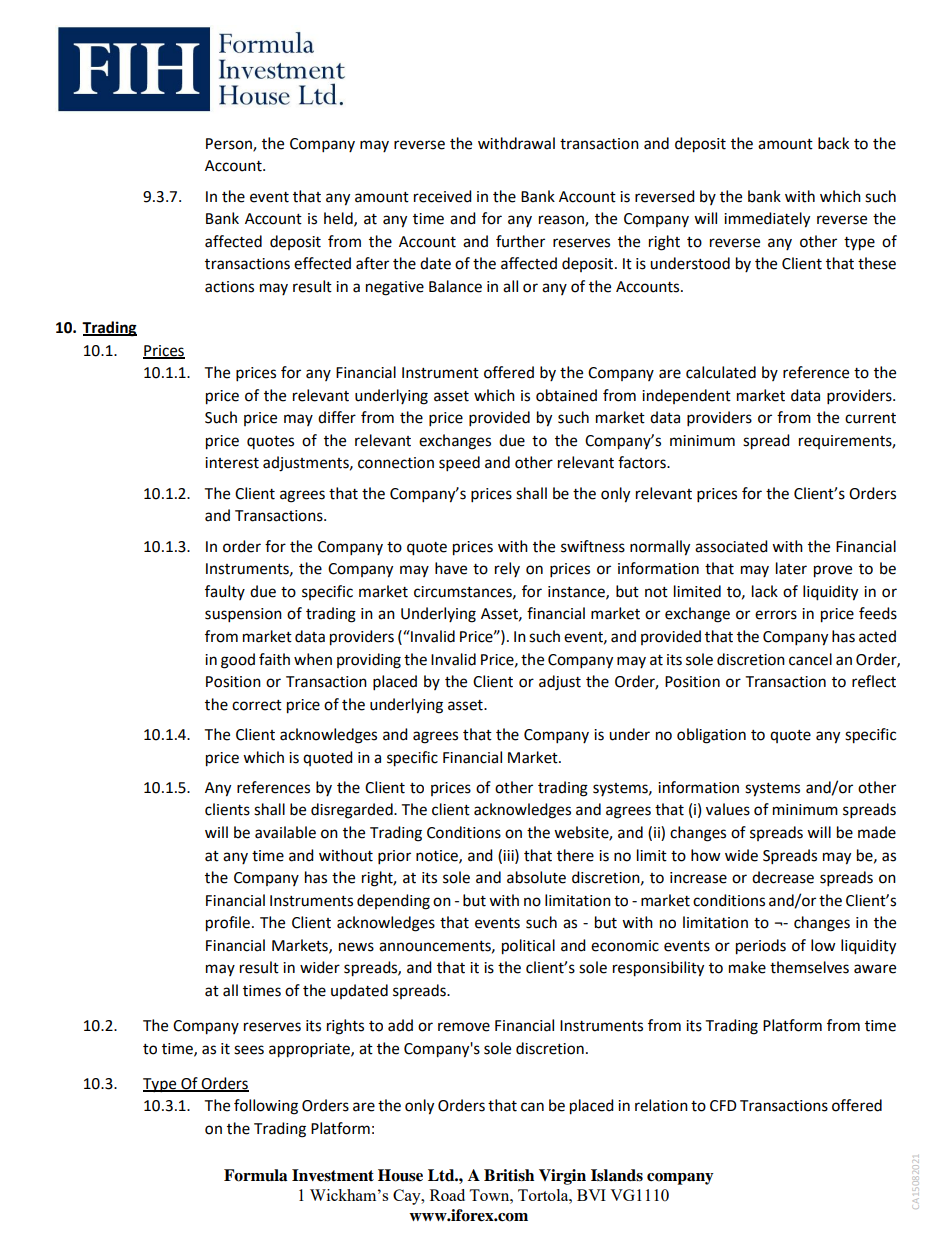 Image resolution: width=952 pixels, height=1233 pixels. What do you see at coordinates (810, 659) in the image?
I see `cancel` at bounding box center [810, 659].
